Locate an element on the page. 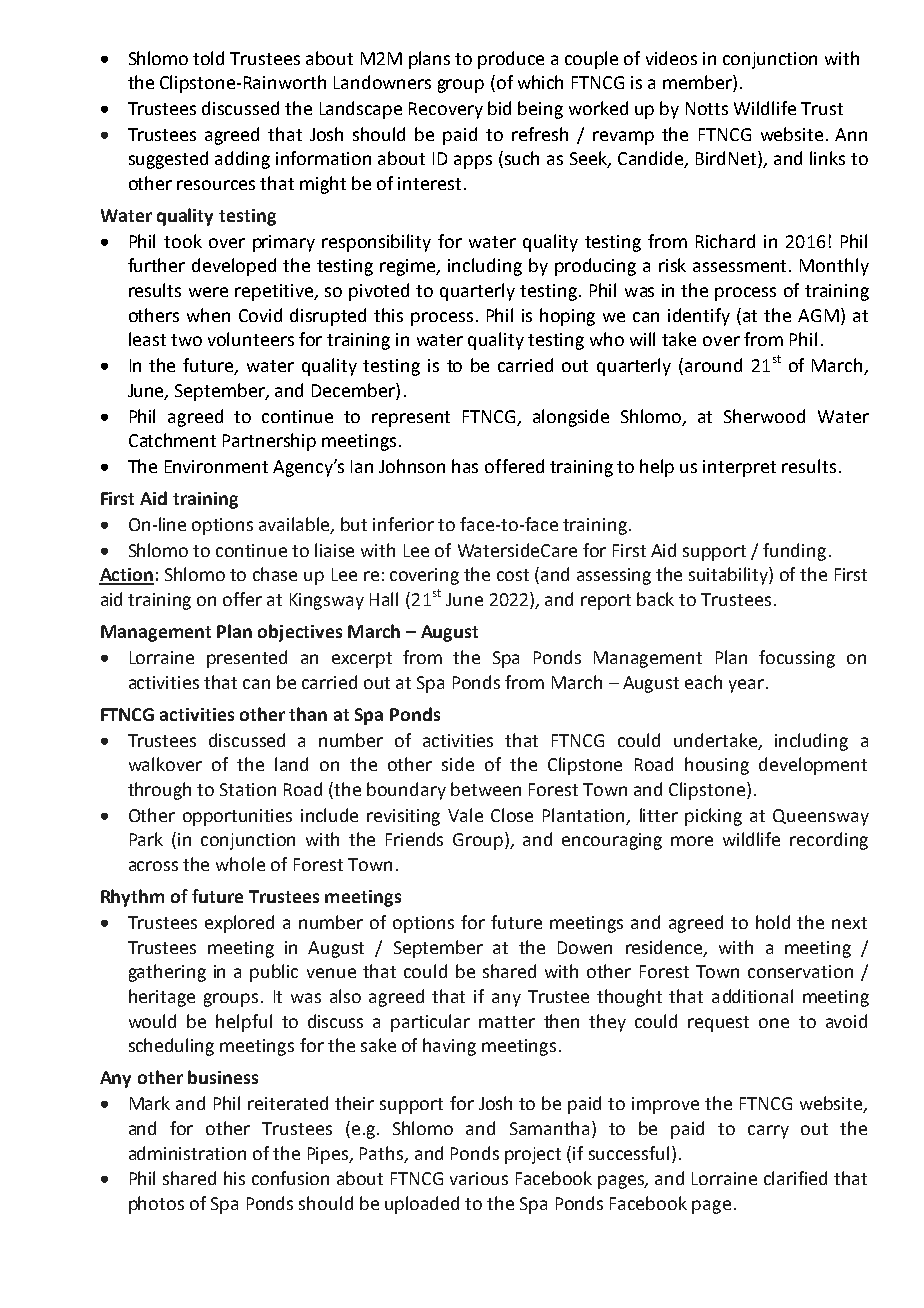  Johnson is located at coordinates (412, 466).
